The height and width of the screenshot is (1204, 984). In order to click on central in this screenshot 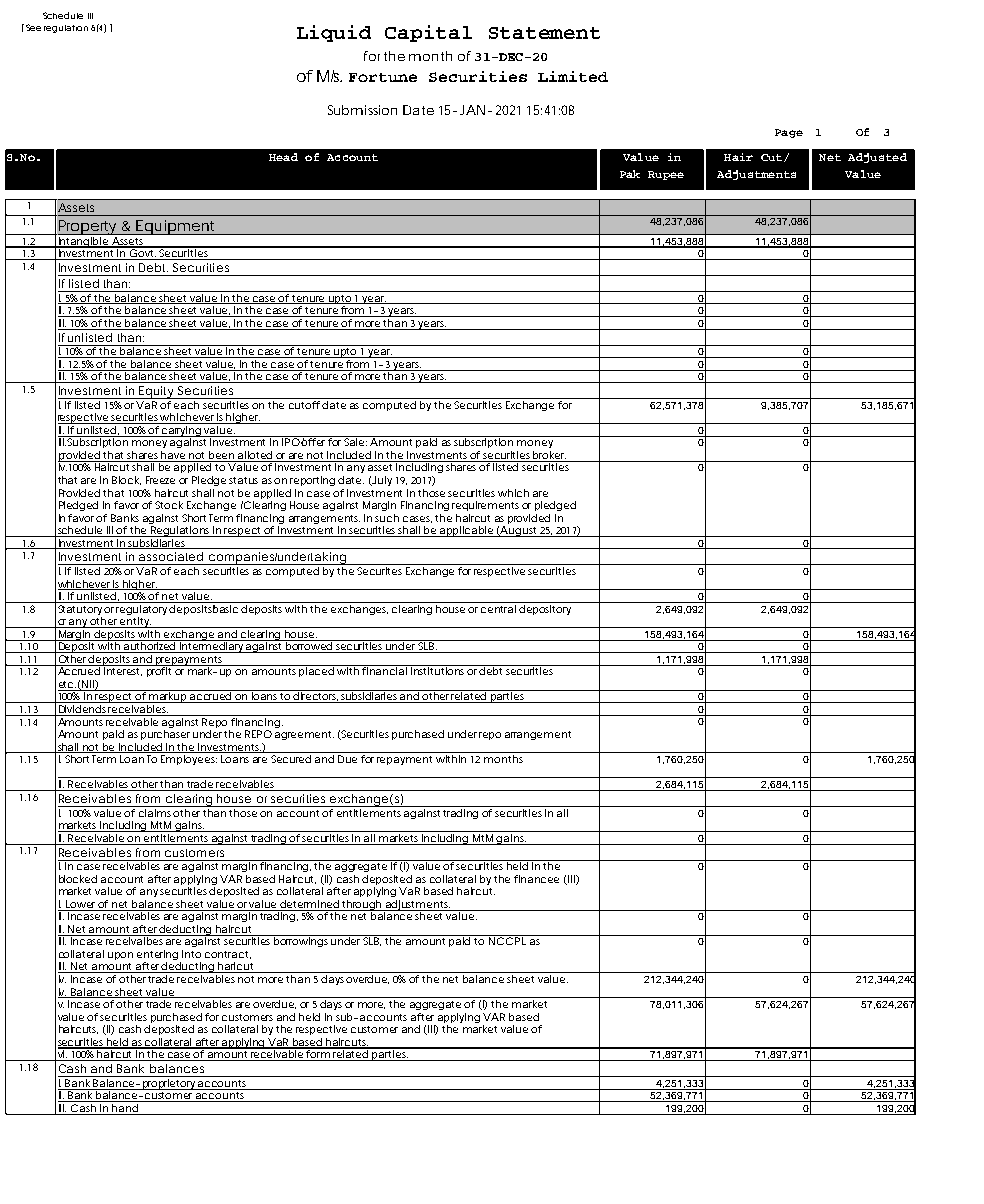, I will do `click(498, 609)`.
